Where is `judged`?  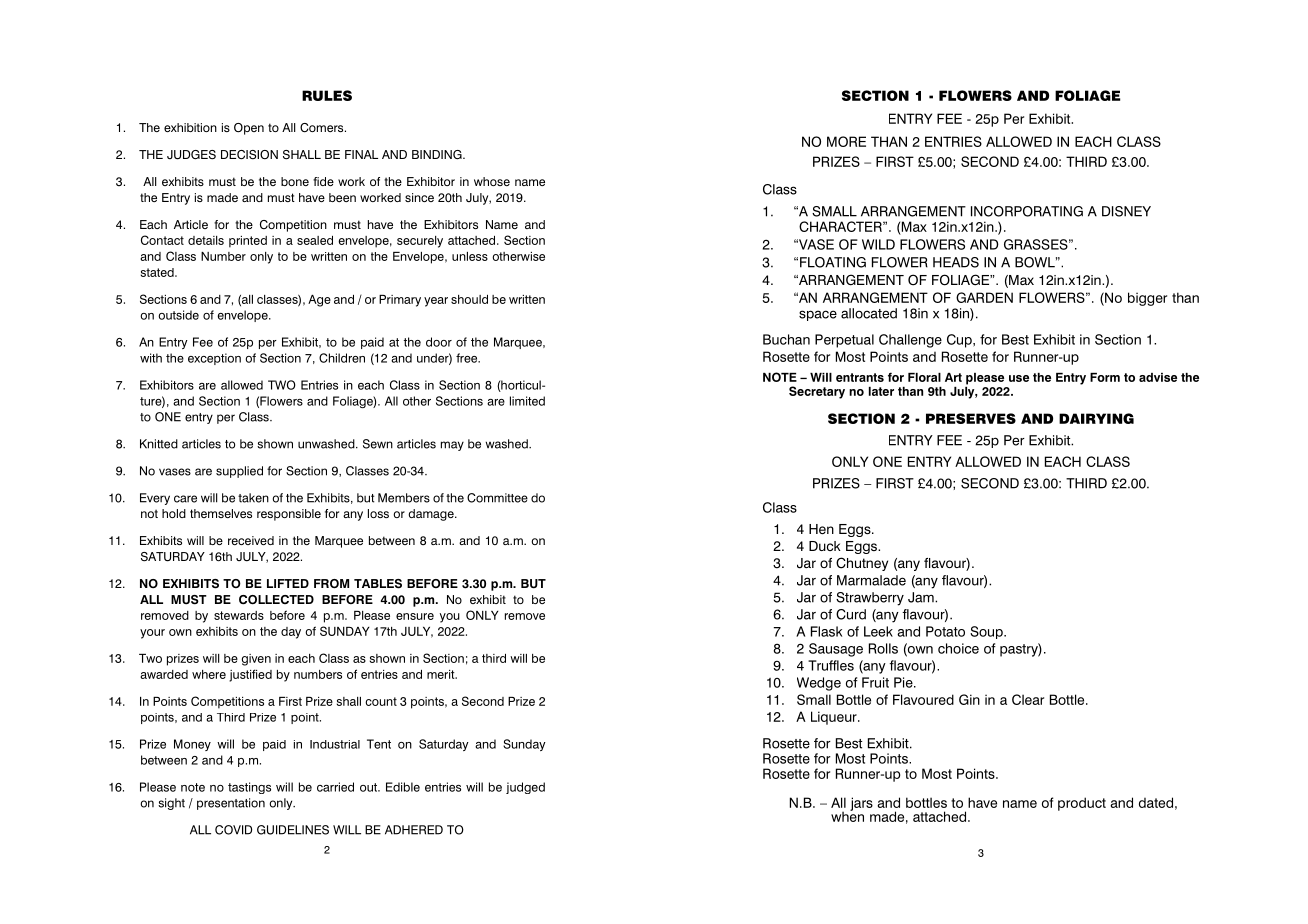 judged is located at coordinates (525, 788).
